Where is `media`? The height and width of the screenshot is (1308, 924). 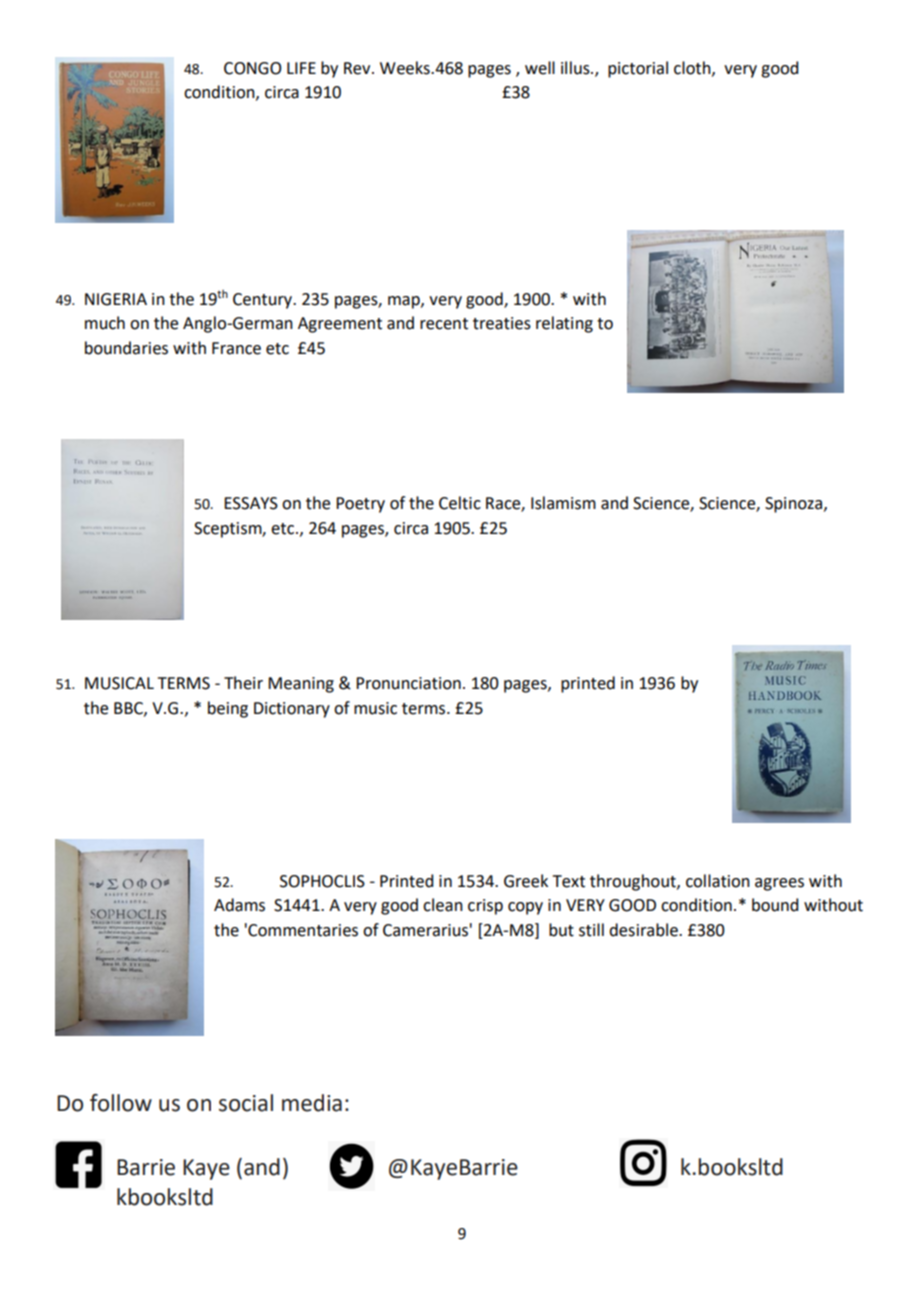 media is located at coordinates (312, 1103).
